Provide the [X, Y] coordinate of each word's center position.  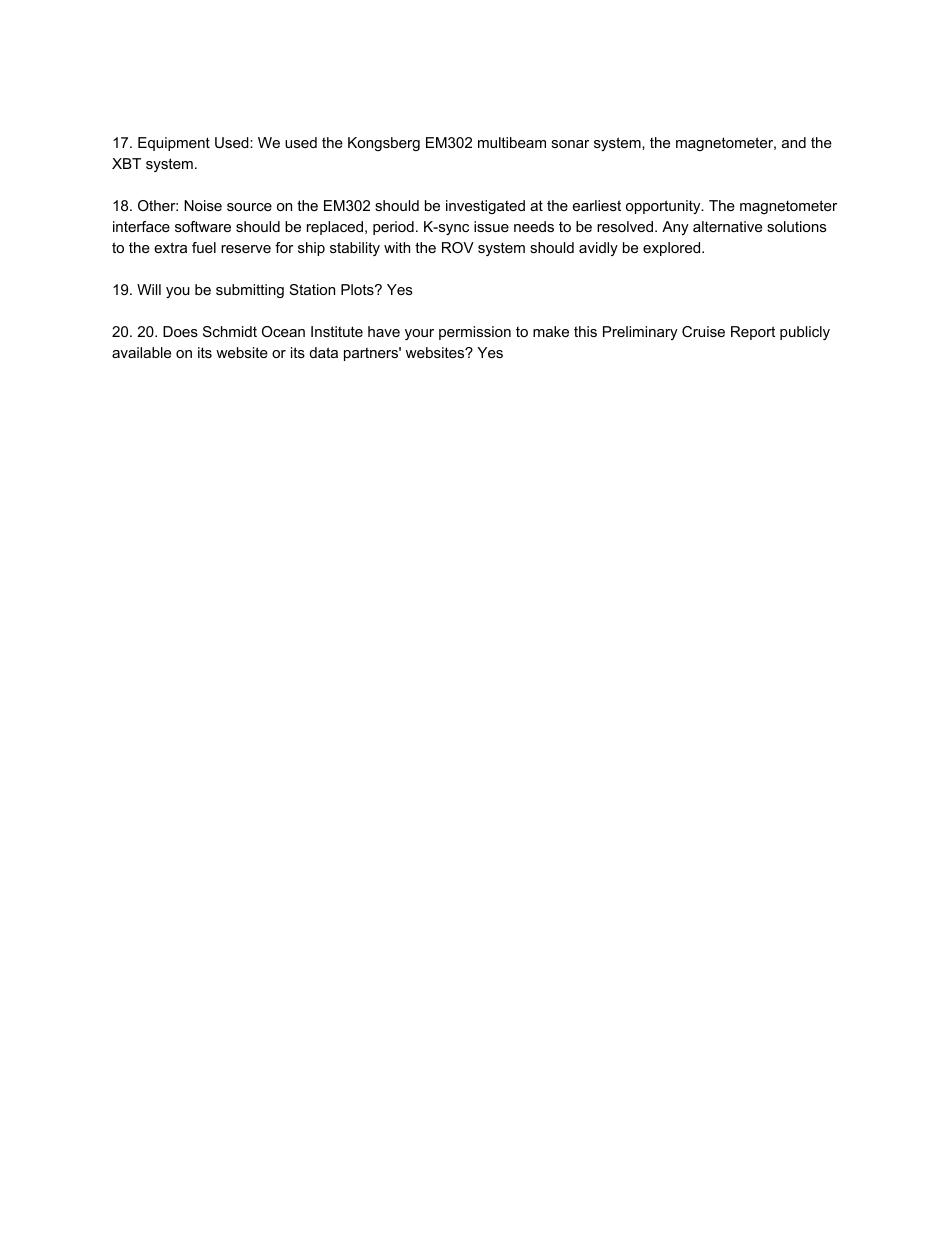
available [141, 352]
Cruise [703, 331]
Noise [203, 205]
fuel [204, 247]
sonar [570, 144]
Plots [358, 289]
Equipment [174, 144]
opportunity [664, 207]
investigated [485, 207]
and [794, 142]
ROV [458, 247]
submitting [250, 291]
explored [671, 249]
